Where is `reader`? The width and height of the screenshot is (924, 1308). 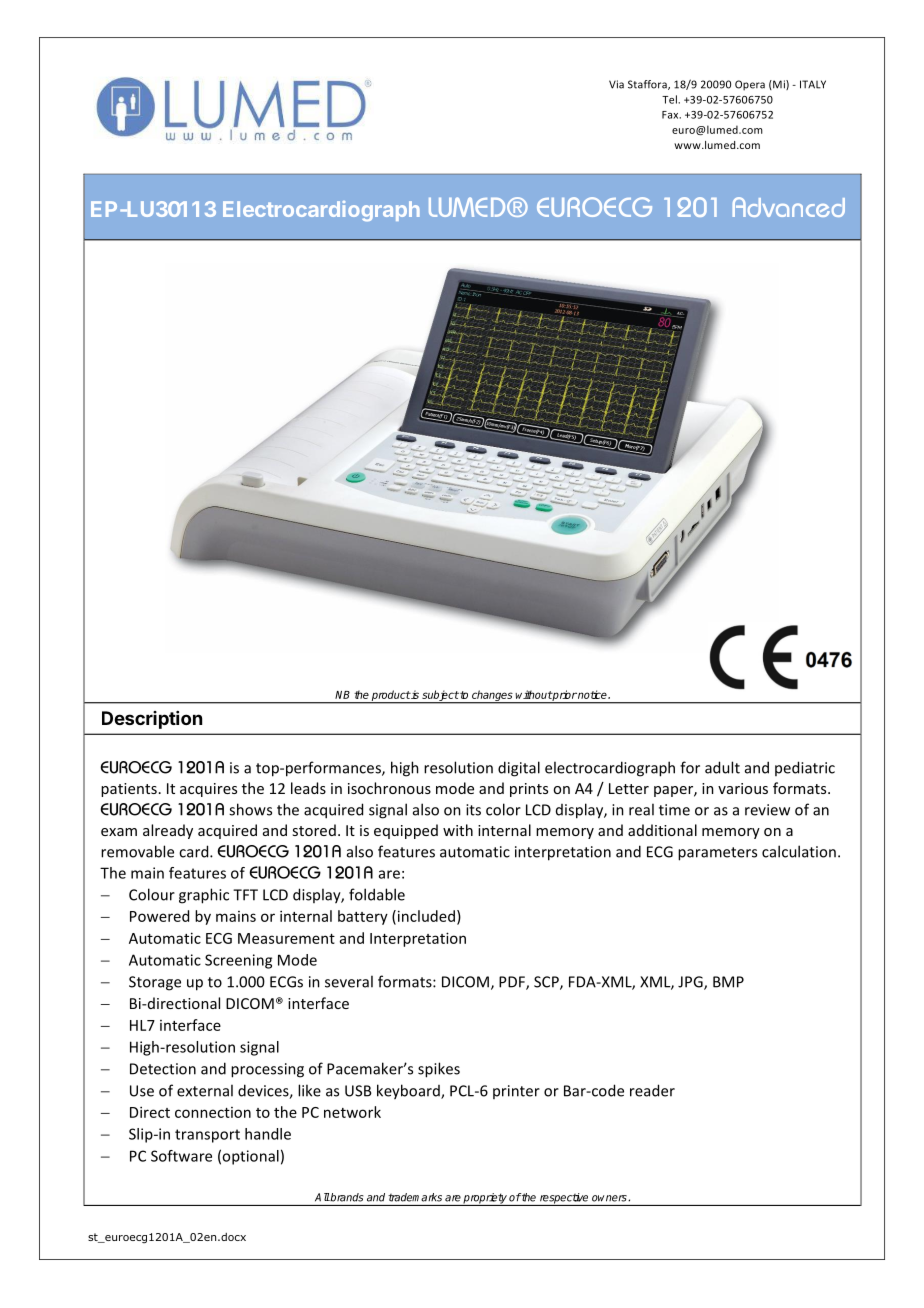
reader is located at coordinates (652, 1090).
